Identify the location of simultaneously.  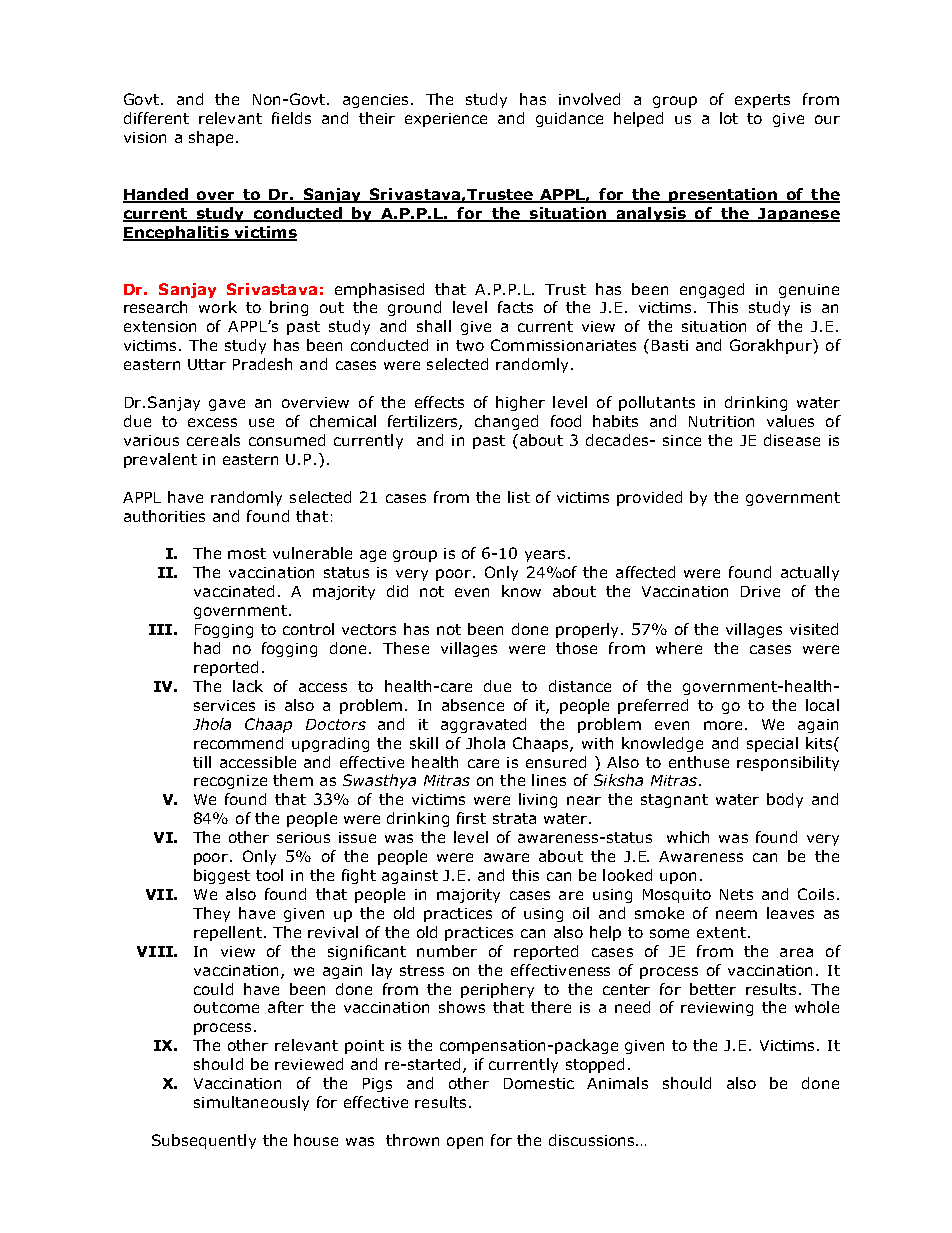
(251, 1103).
